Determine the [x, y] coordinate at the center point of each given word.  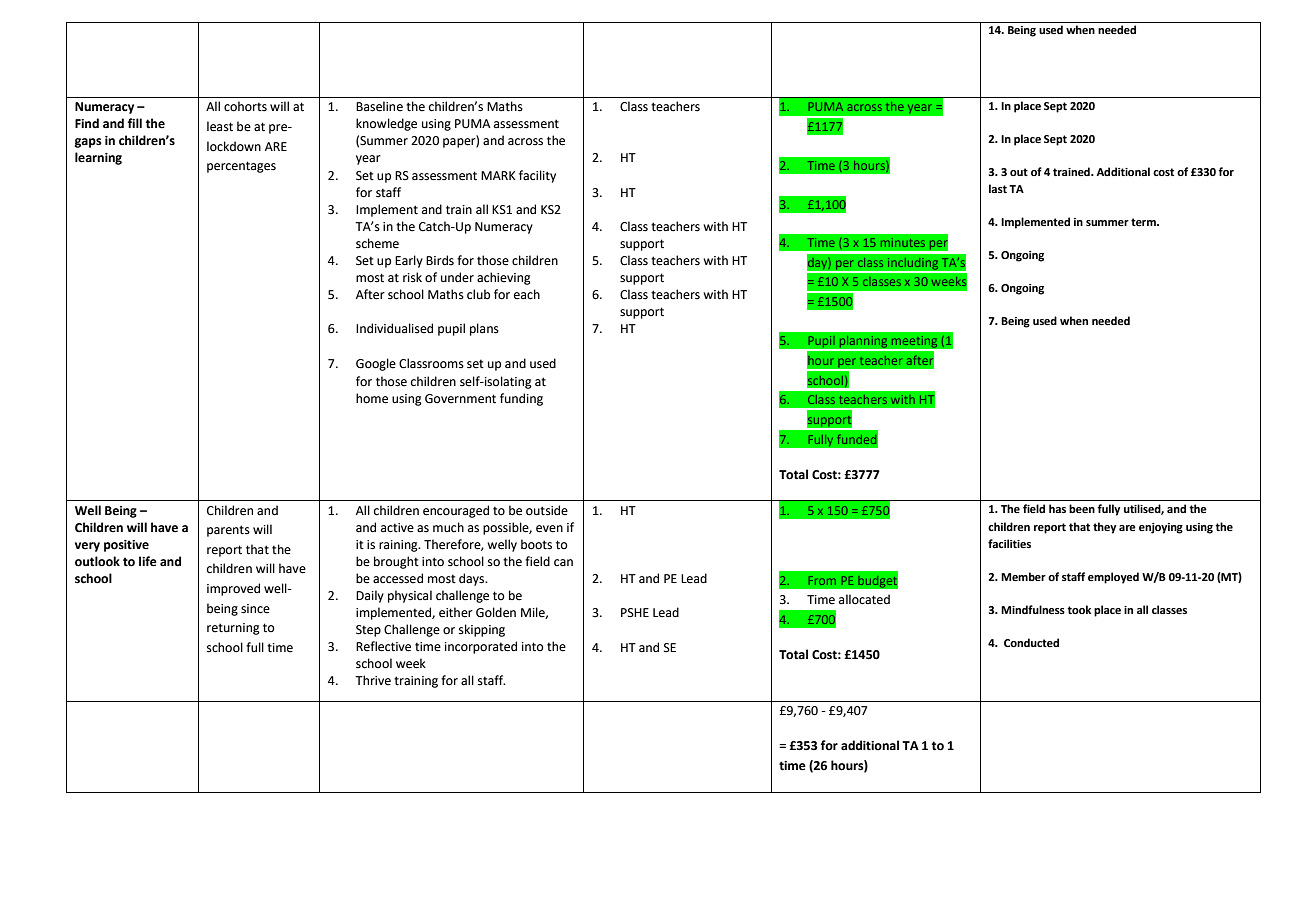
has [1057, 508]
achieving [504, 278]
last [998, 188]
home [372, 398]
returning [233, 629]
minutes [903, 242]
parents [228, 531]
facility [537, 176]
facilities [1009, 543]
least [220, 126]
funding [521, 399]
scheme [377, 243]
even [549, 529]
